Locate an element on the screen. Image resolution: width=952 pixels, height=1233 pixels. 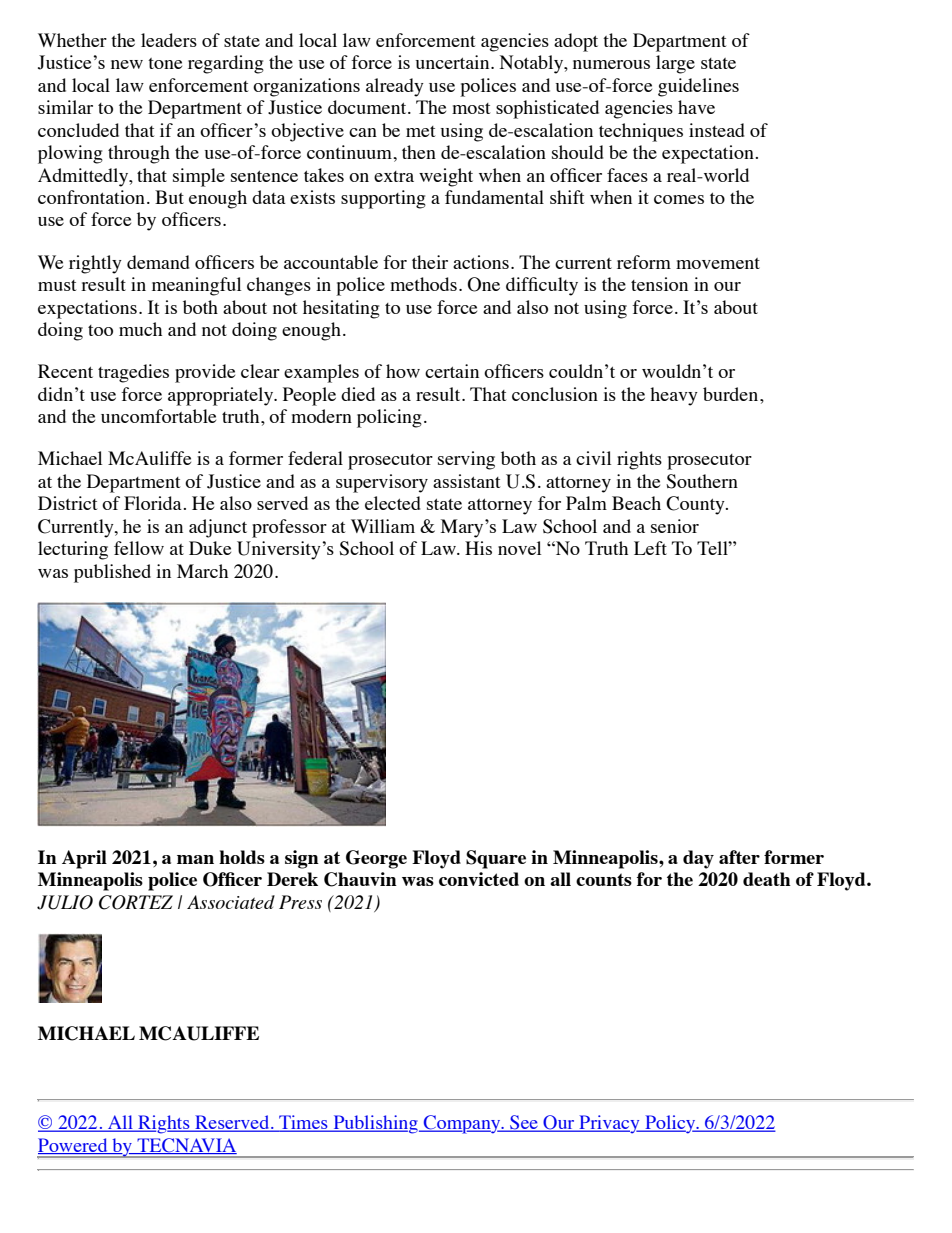
how is located at coordinates (403, 371).
